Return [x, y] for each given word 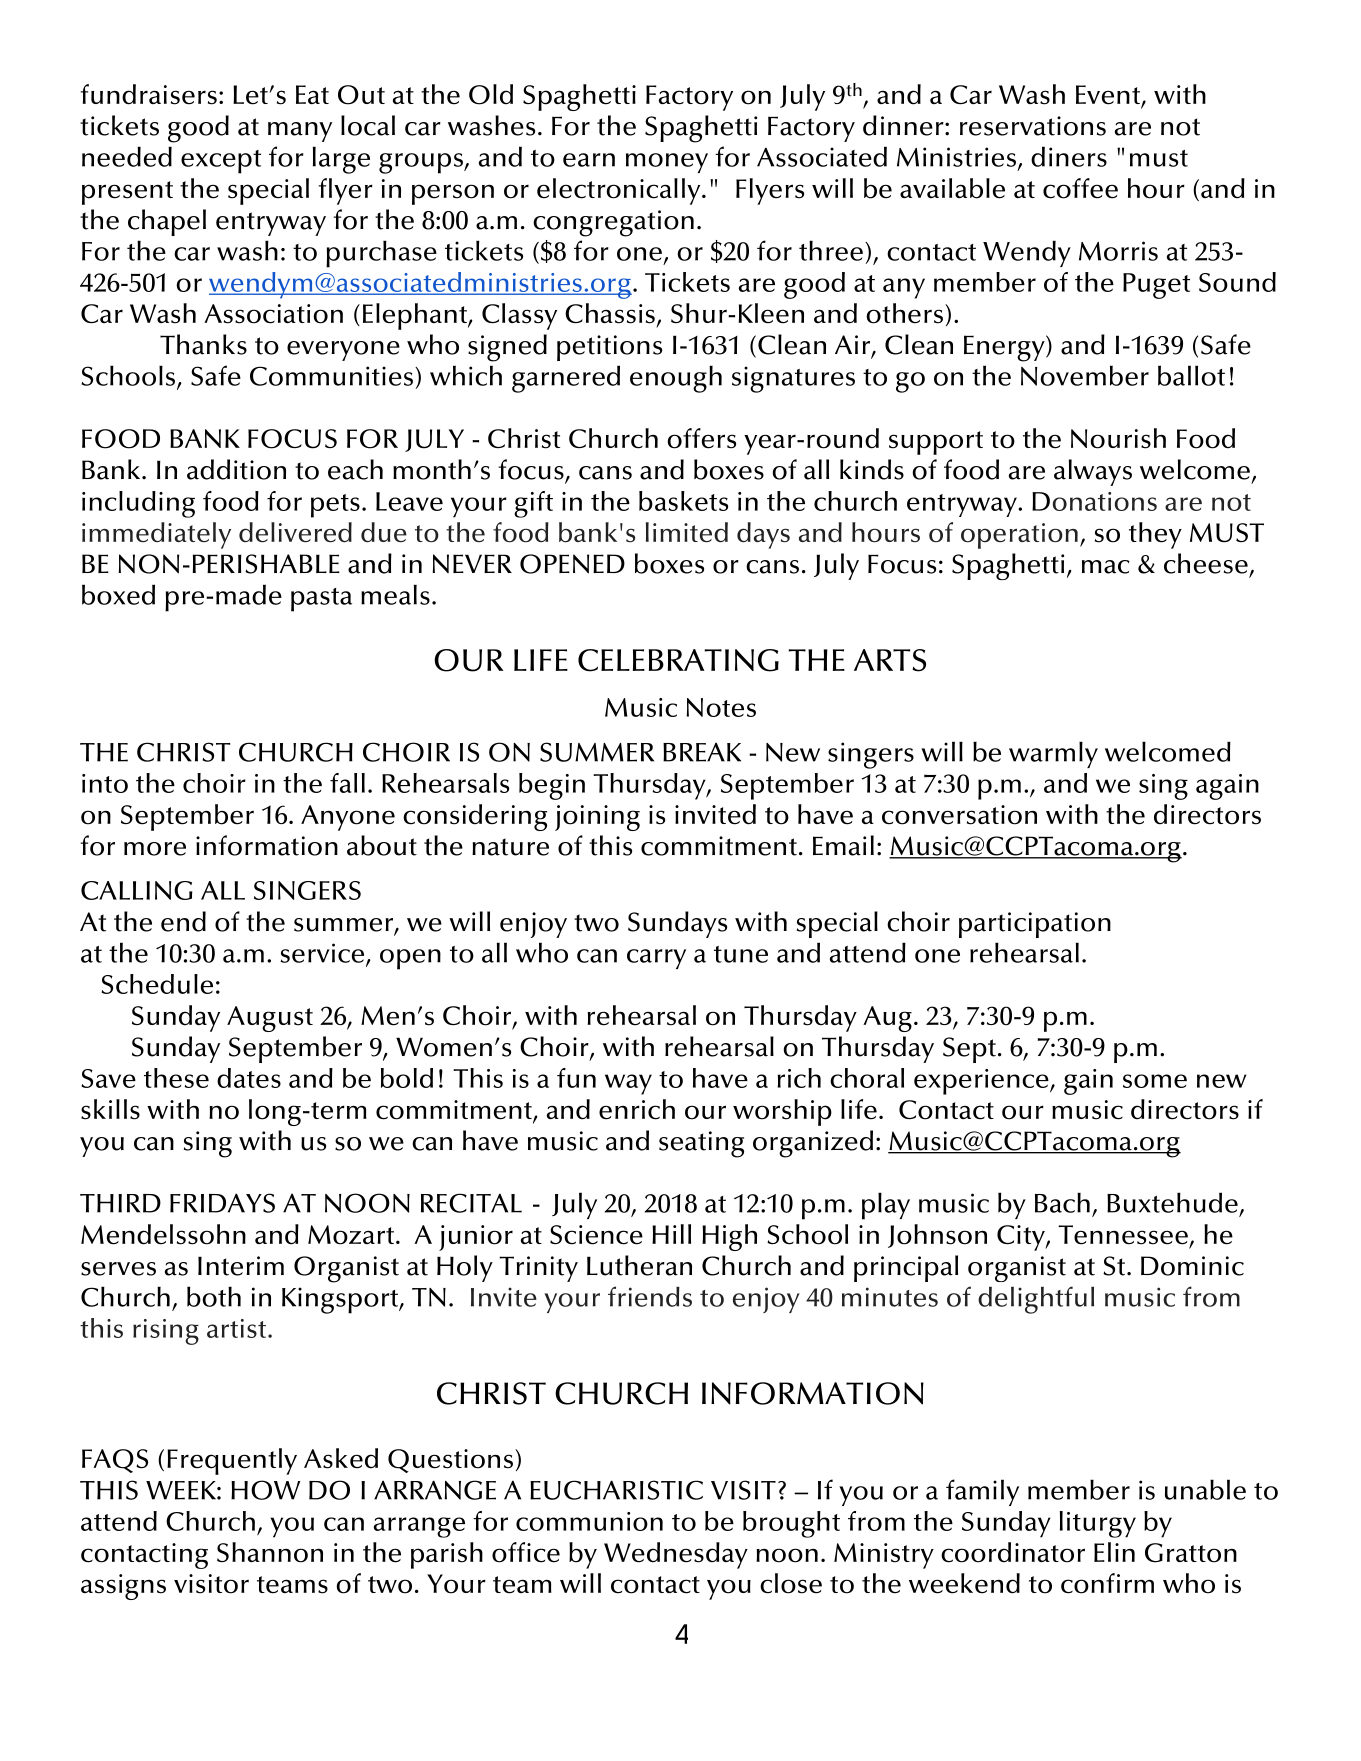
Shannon [270, 1552]
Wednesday [676, 1555]
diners [1069, 156]
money [667, 163]
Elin [1114, 1552]
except [221, 162]
